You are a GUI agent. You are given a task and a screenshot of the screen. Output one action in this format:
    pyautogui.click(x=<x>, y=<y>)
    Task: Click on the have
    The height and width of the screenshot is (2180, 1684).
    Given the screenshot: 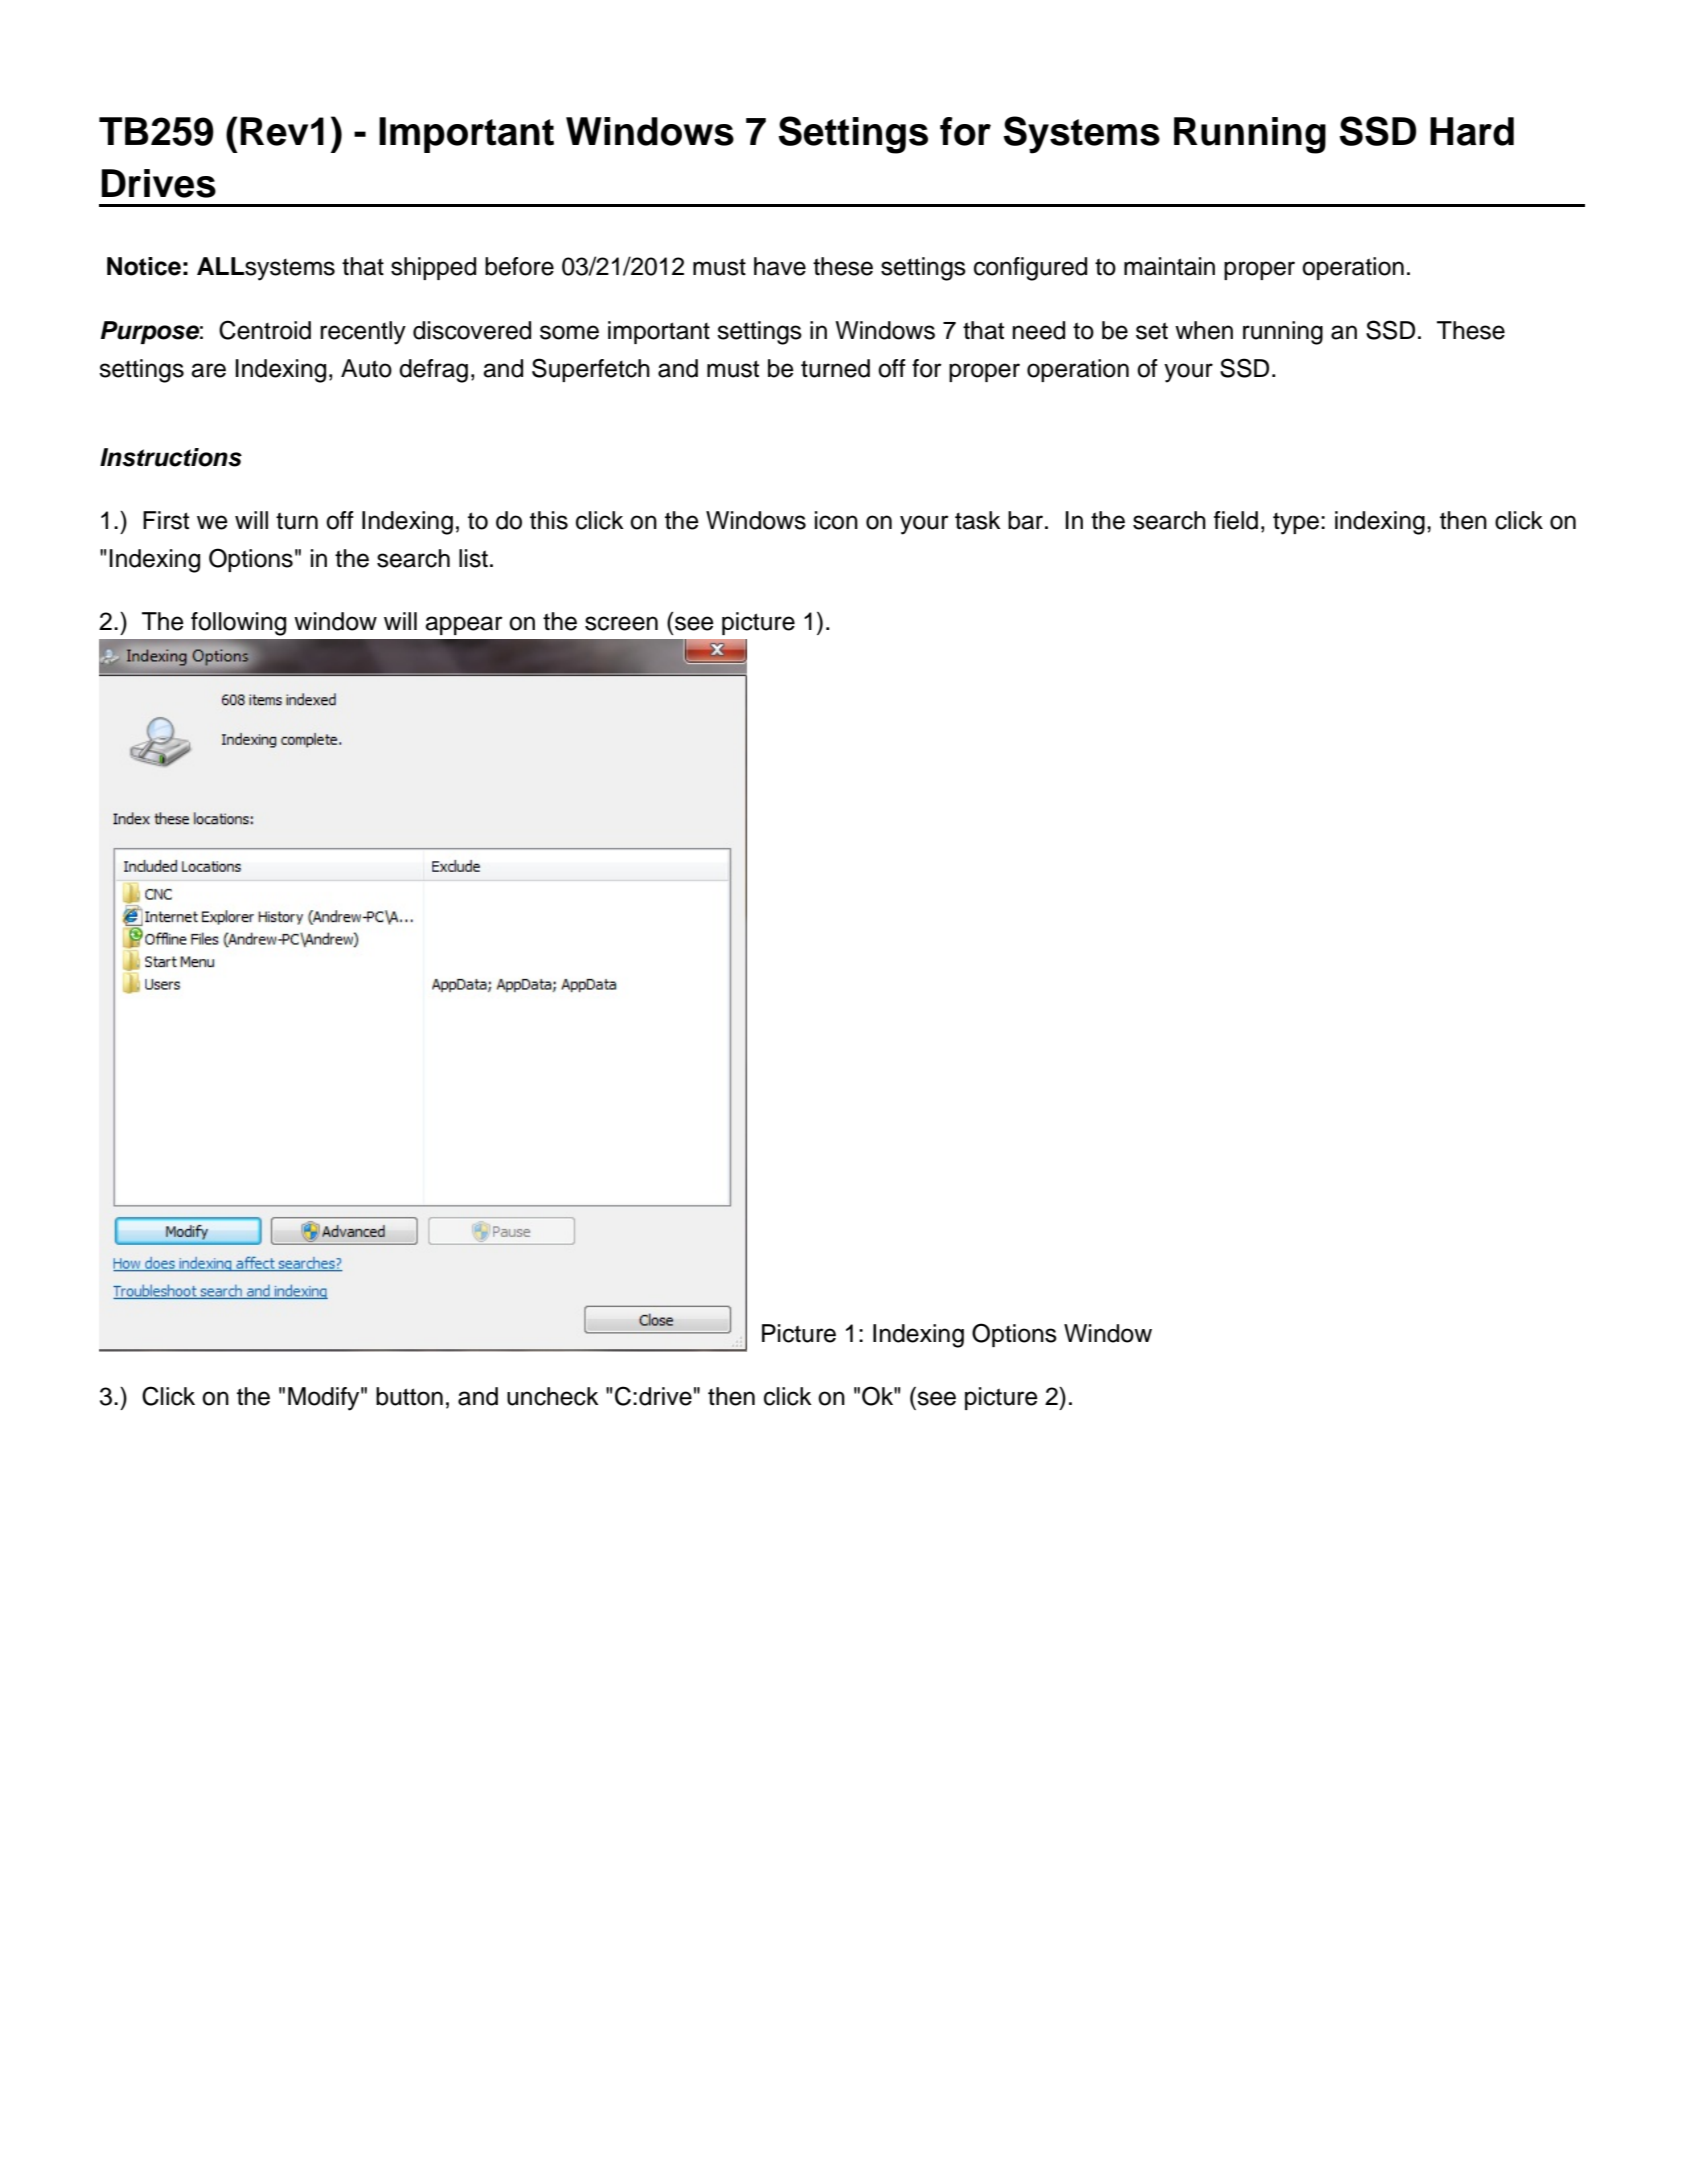 What is the action you would take?
    pyautogui.click(x=780, y=266)
